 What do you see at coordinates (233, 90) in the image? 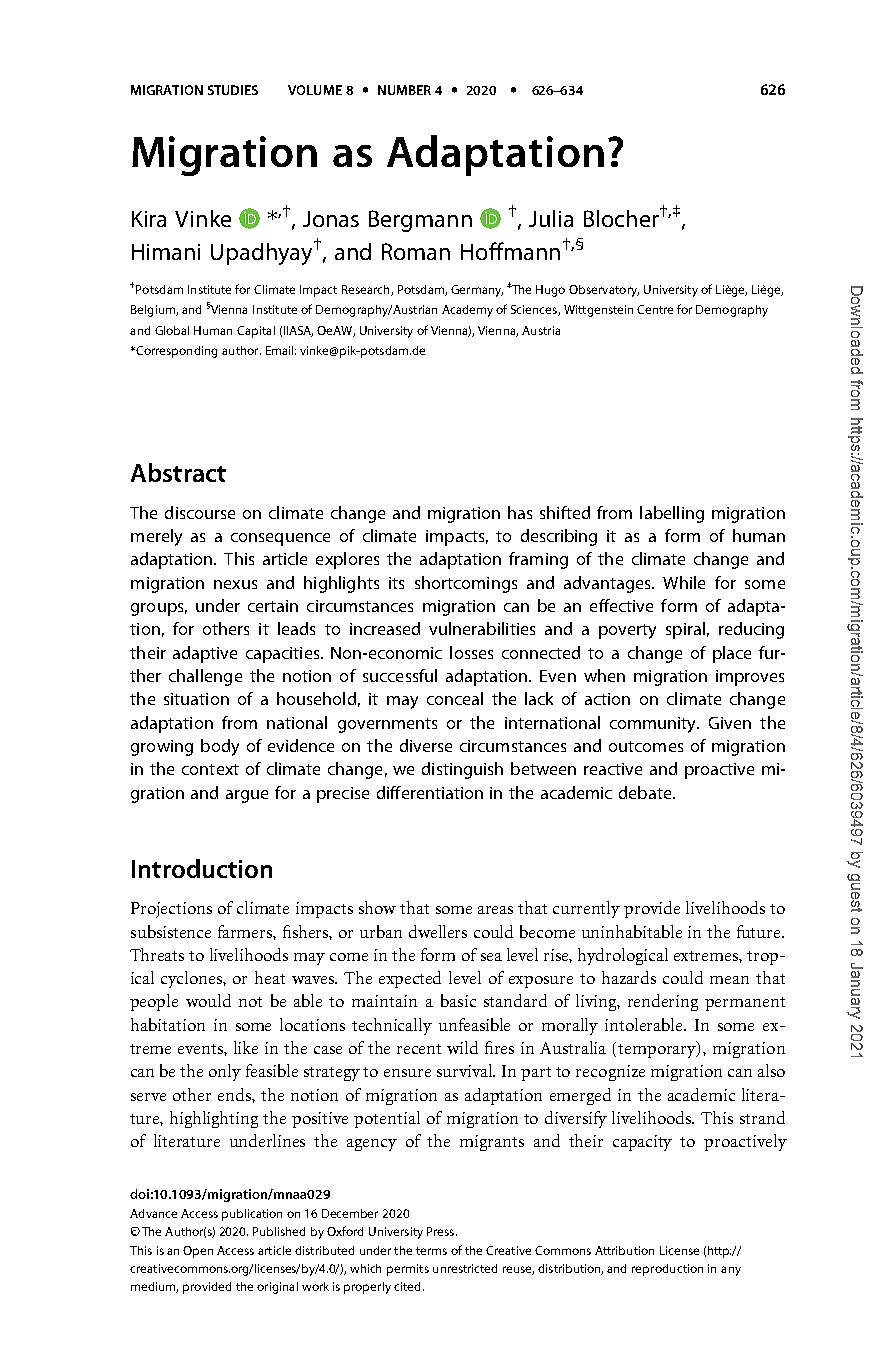
I see `STUDIES` at bounding box center [233, 90].
